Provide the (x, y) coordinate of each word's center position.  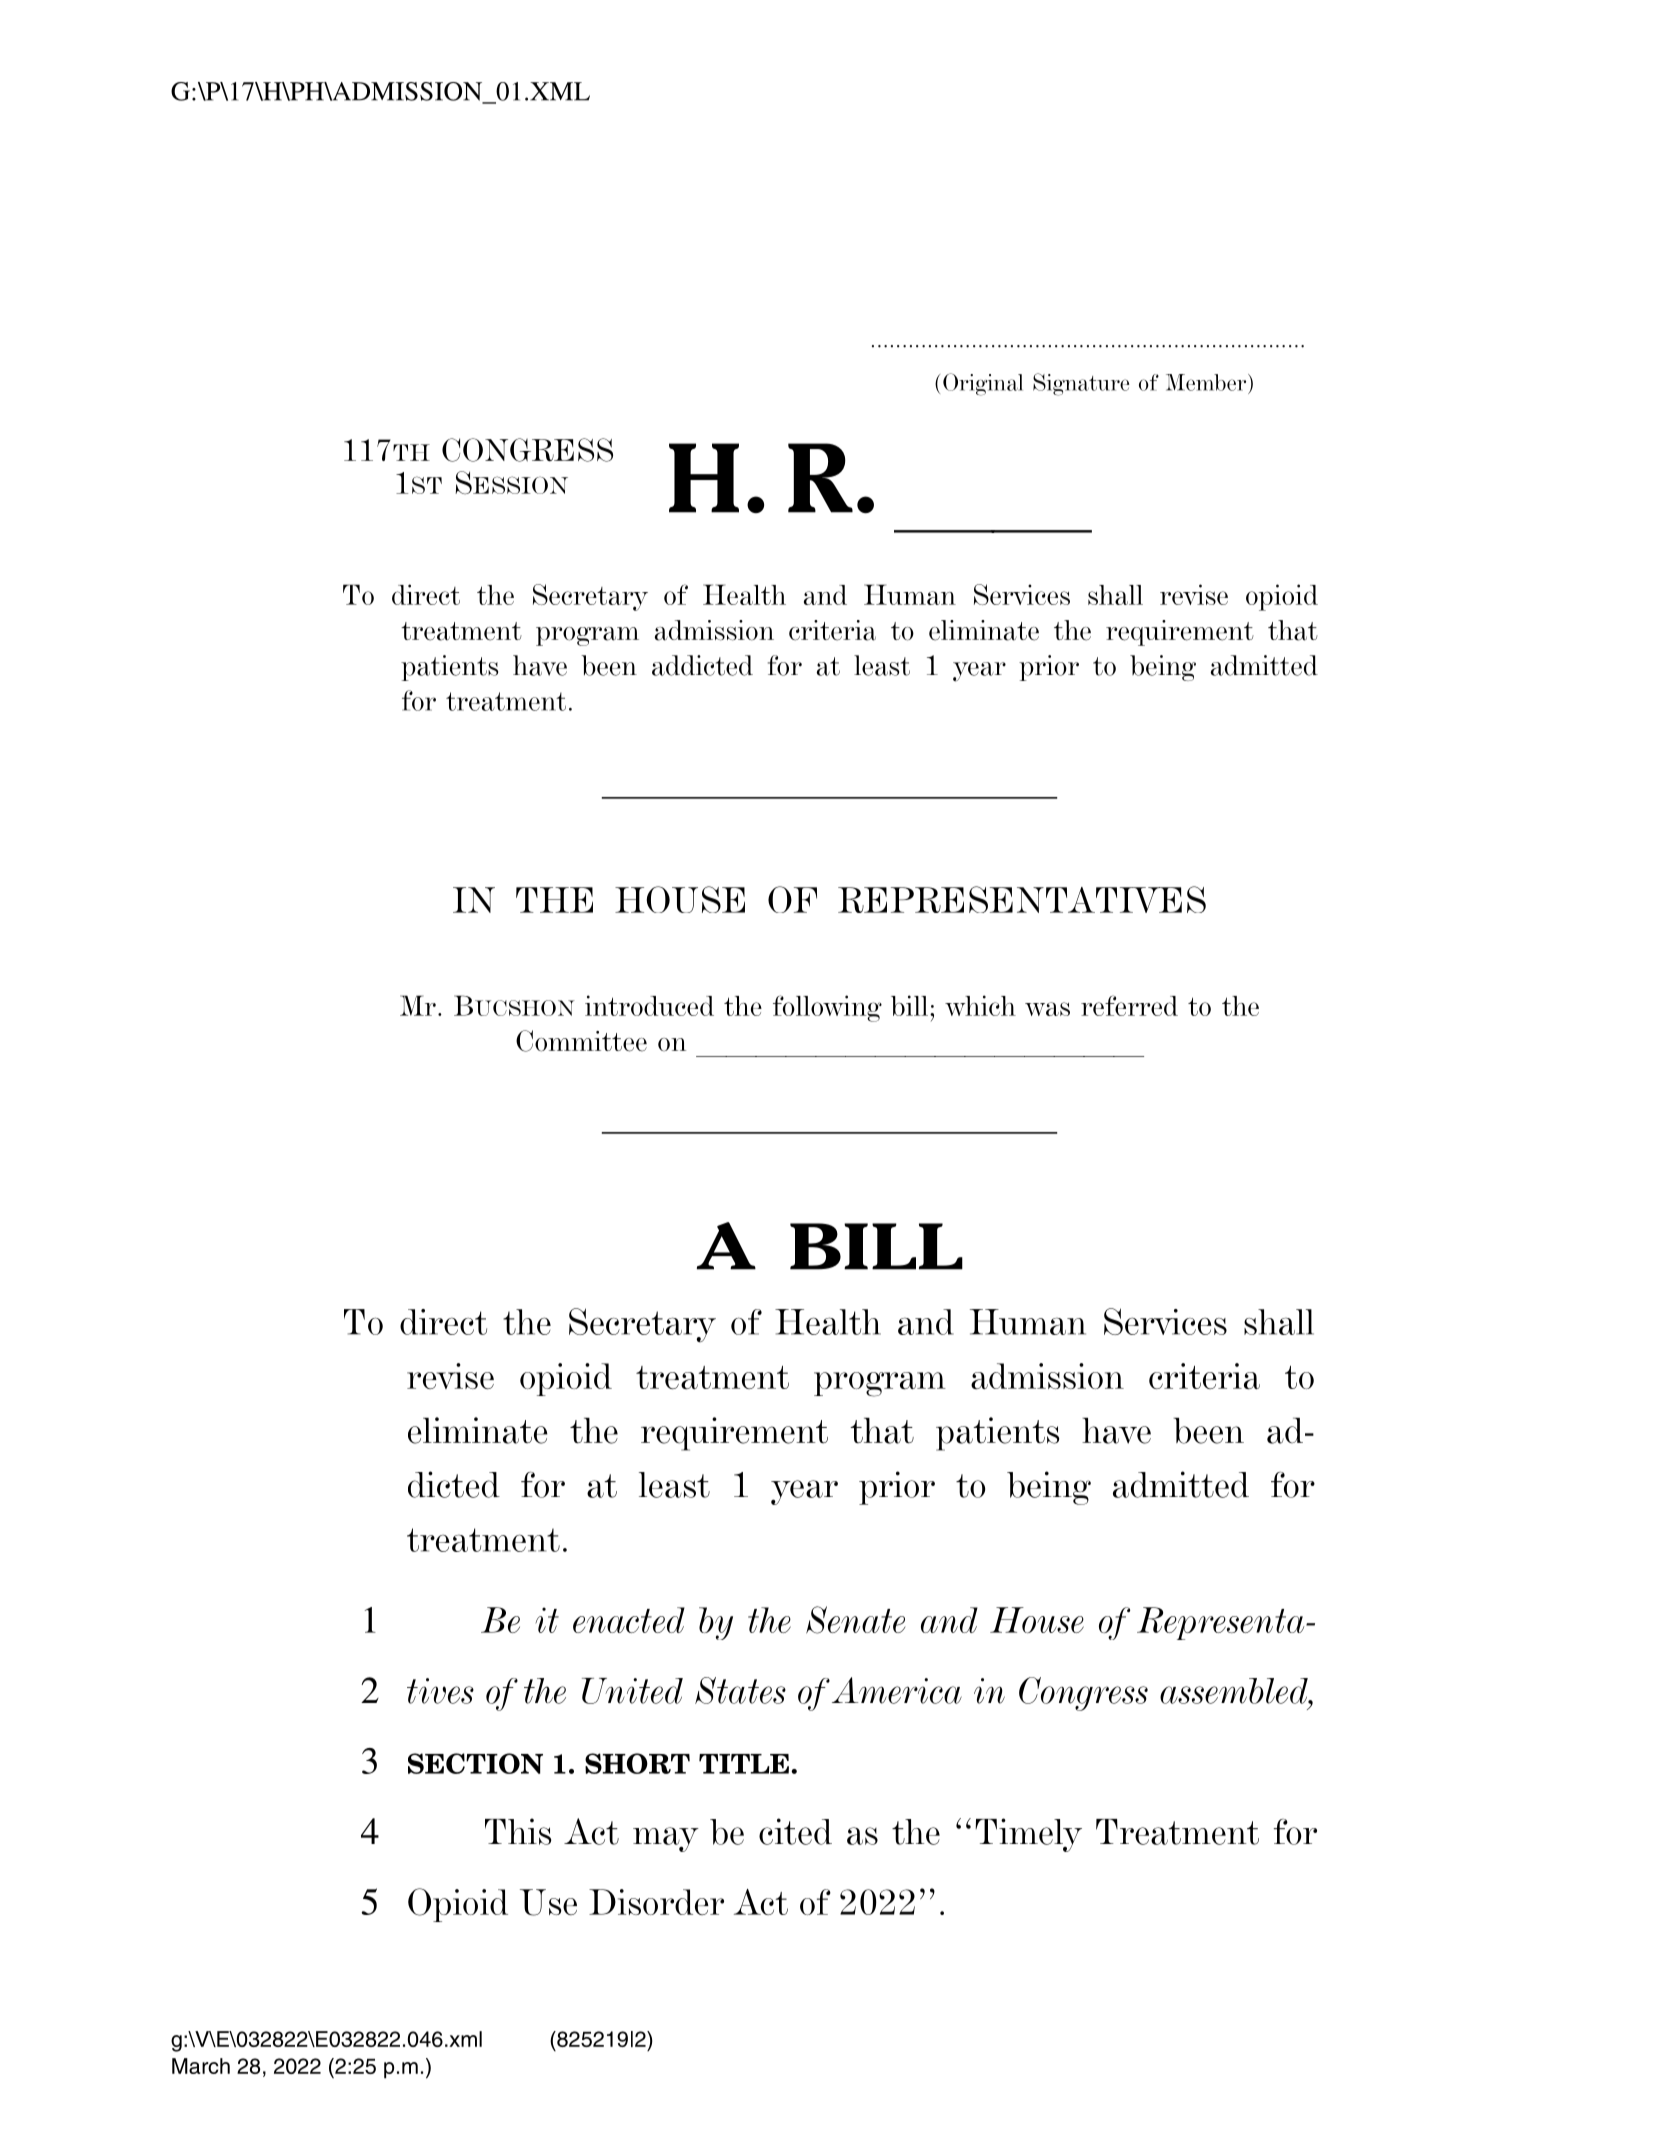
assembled (1235, 1691)
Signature (1081, 384)
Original (983, 384)
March (201, 2066)
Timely (1028, 1835)
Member (1207, 382)
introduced (649, 1005)
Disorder (656, 1902)
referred (1129, 1005)
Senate (855, 1620)
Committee (581, 1041)
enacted (629, 1620)
